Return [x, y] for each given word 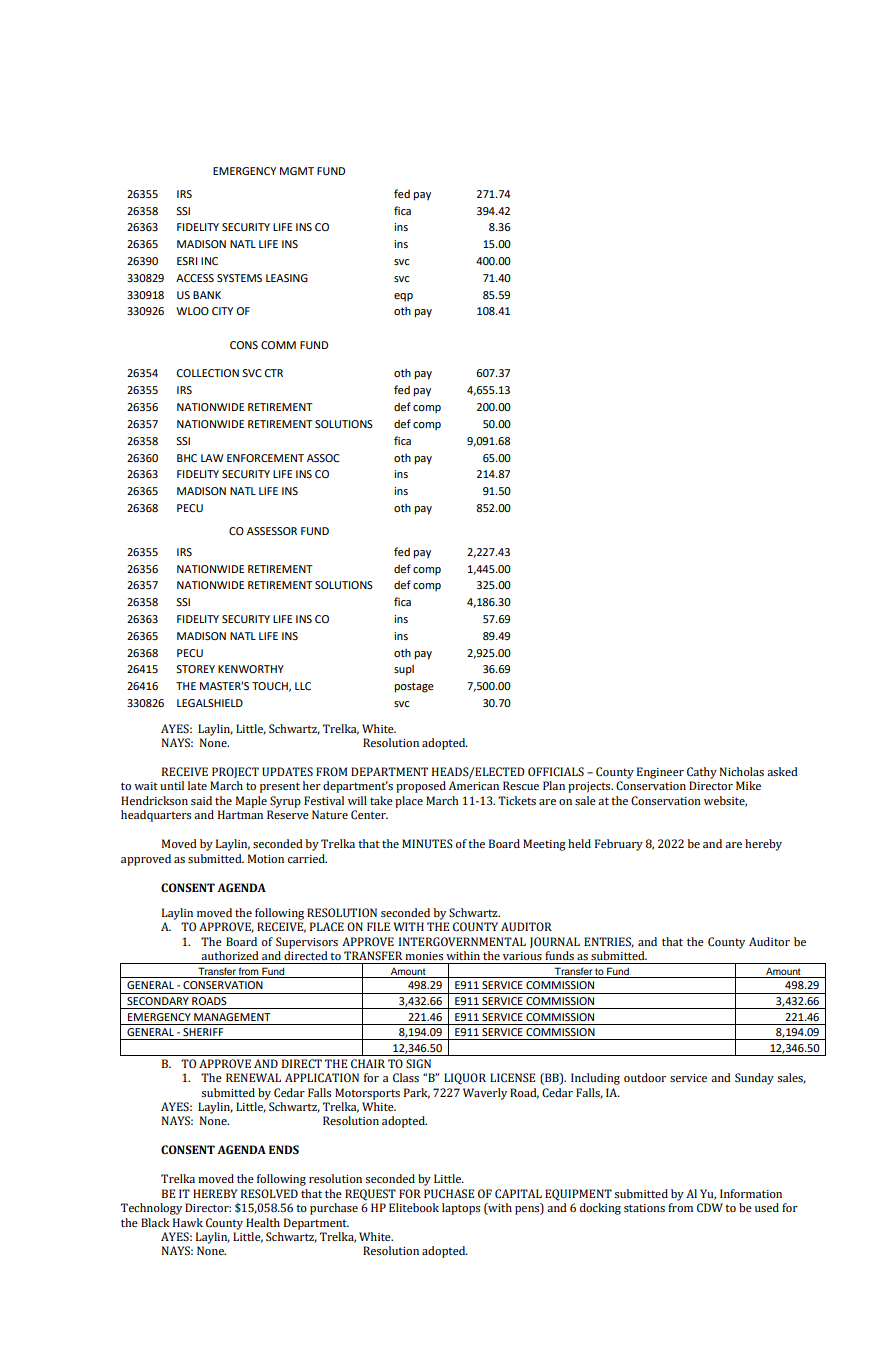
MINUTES [427, 843]
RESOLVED [269, 1193]
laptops [461, 1209]
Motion [266, 858]
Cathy [702, 773]
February [619, 845]
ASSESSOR [272, 531]
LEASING [287, 278]
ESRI [187, 261]
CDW [710, 1208]
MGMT [297, 171]
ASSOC [323, 458]
